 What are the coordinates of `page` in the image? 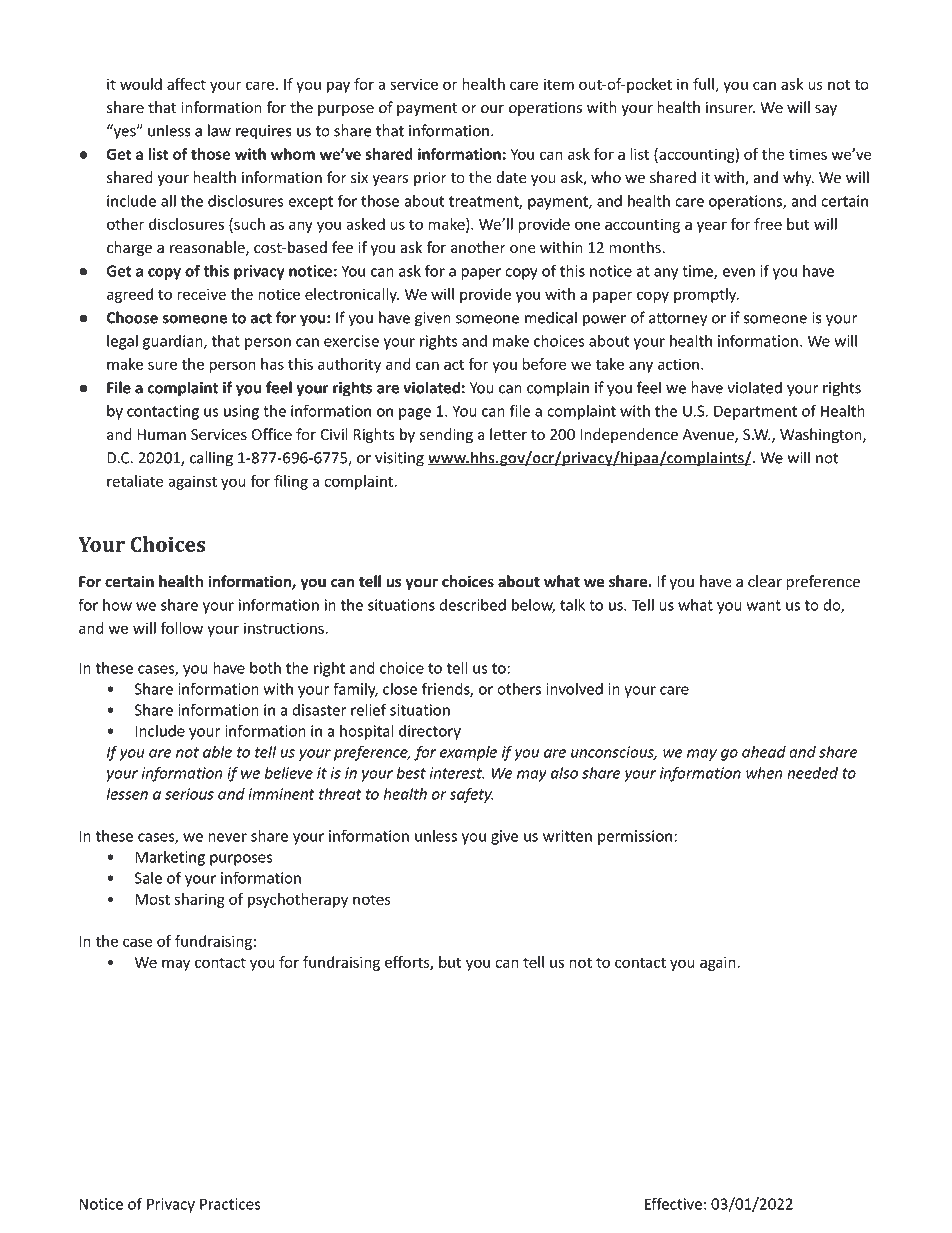 It's located at (415, 414).
